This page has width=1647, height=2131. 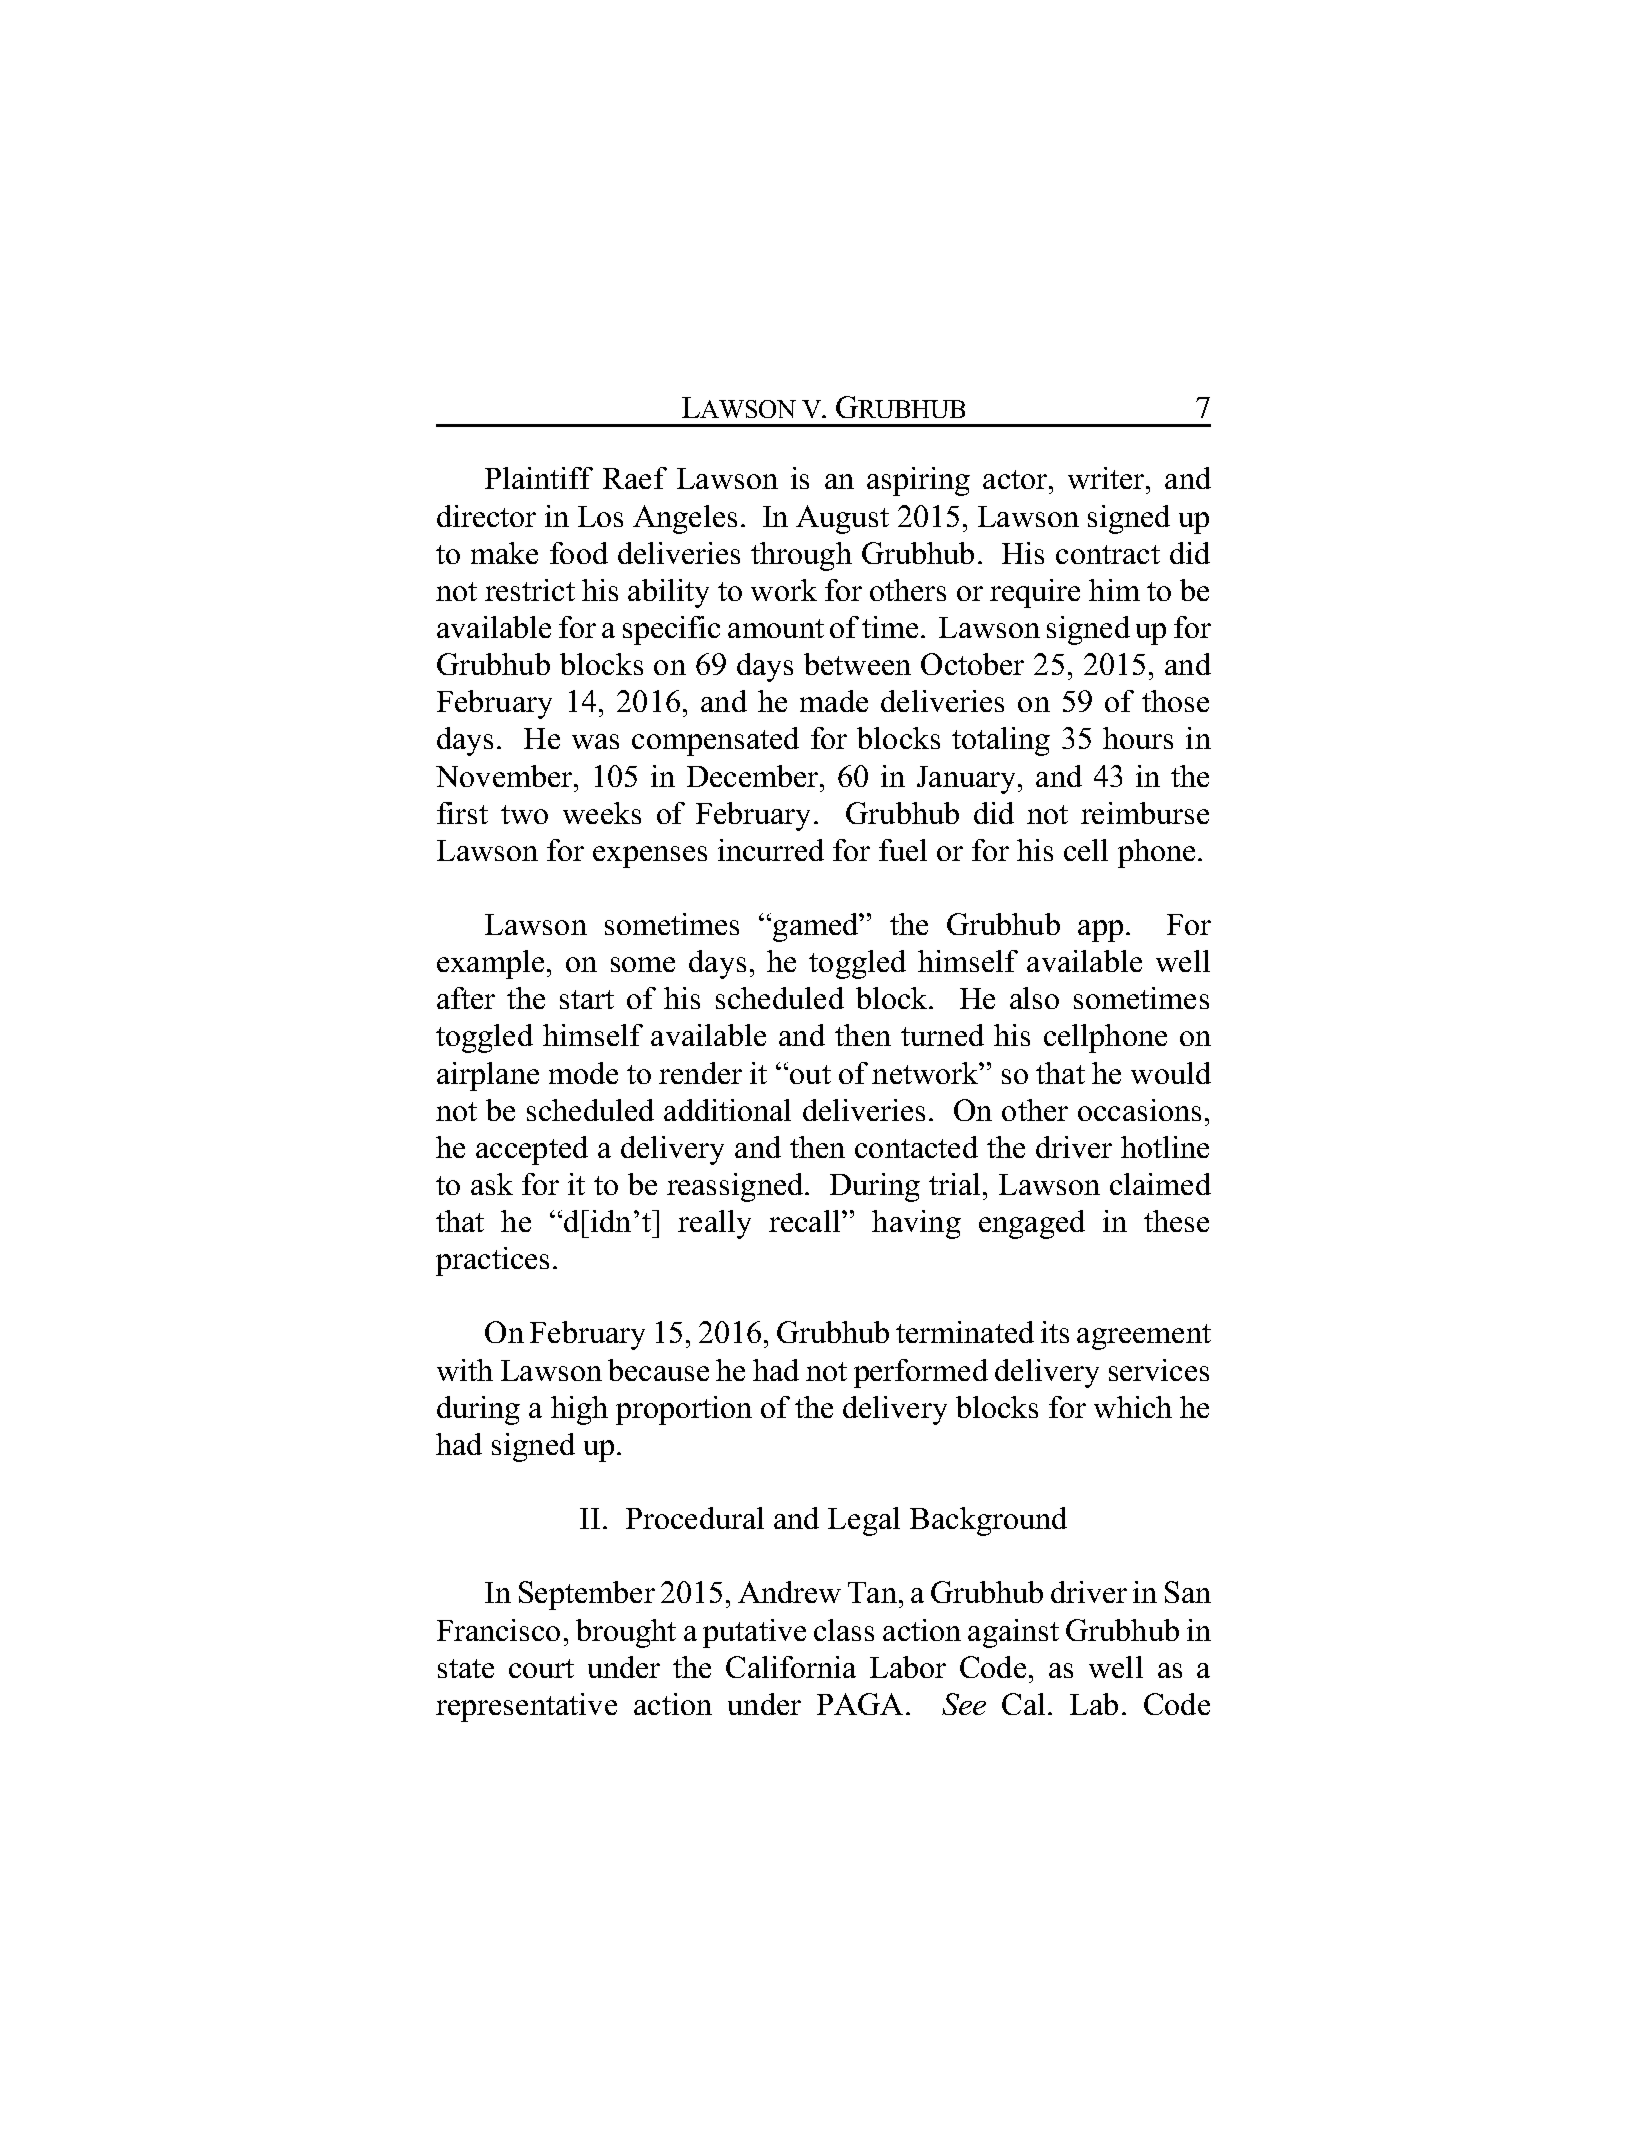 What do you see at coordinates (1107, 478) in the page?
I see `writer` at bounding box center [1107, 478].
